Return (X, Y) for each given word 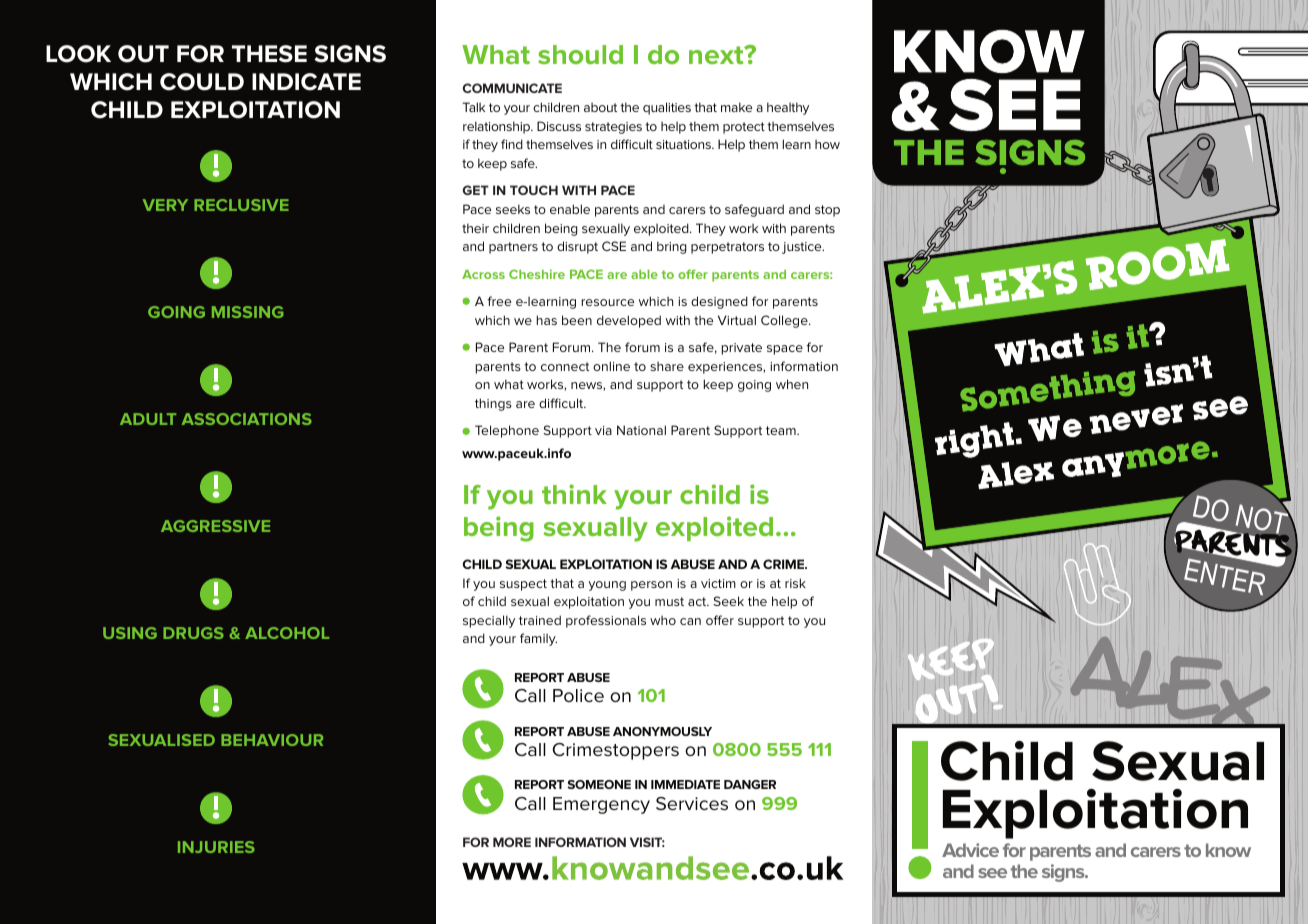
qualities (667, 108)
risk (795, 583)
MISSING (248, 312)
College (785, 321)
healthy (788, 108)
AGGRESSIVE (215, 526)
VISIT (647, 842)
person (651, 586)
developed (629, 321)
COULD (202, 82)
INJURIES (216, 847)
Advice (970, 850)
